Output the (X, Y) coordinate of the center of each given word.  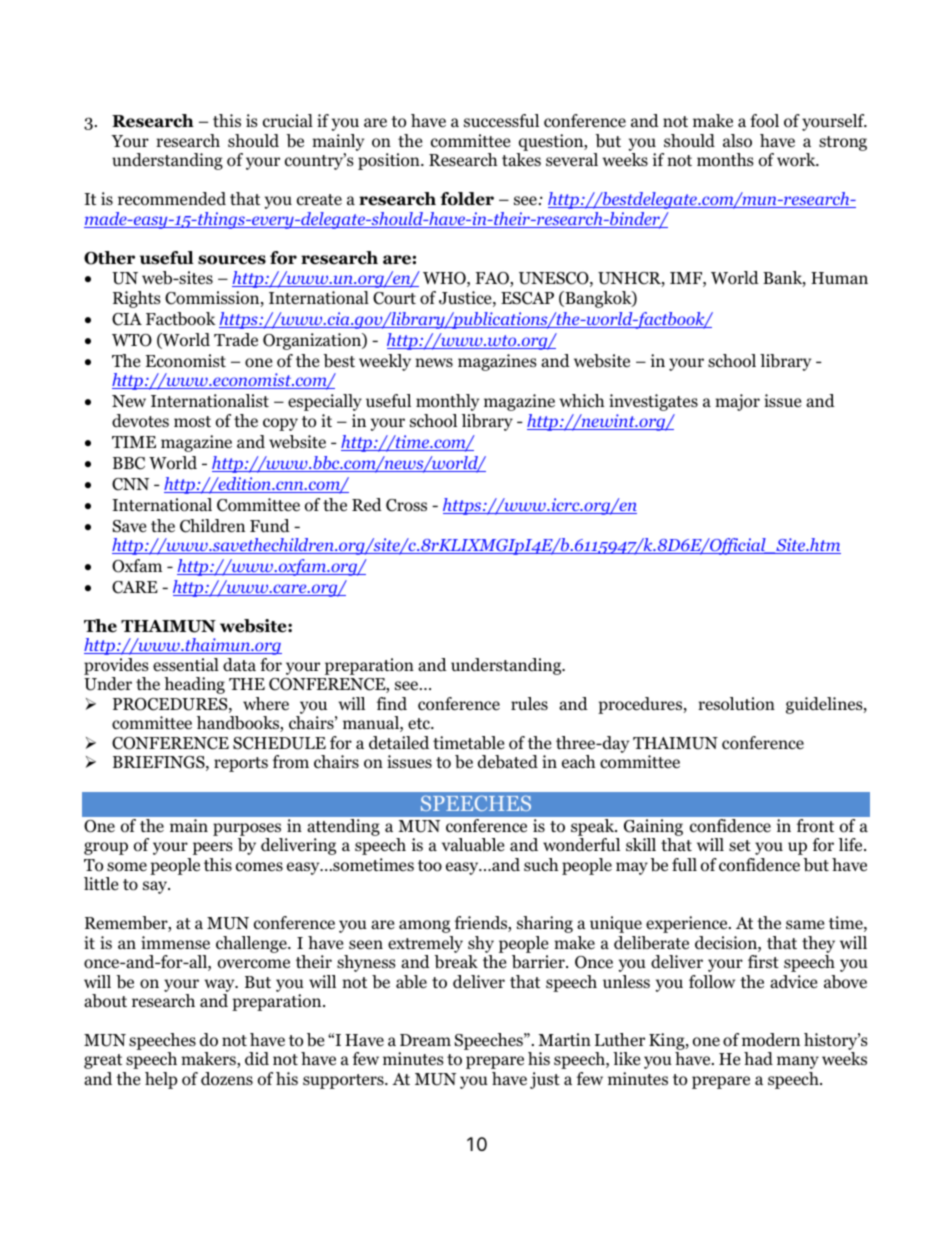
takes (521, 159)
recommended (172, 199)
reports (241, 764)
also (737, 141)
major (737, 402)
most (192, 422)
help (161, 1080)
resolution (736, 704)
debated (508, 762)
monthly (447, 402)
